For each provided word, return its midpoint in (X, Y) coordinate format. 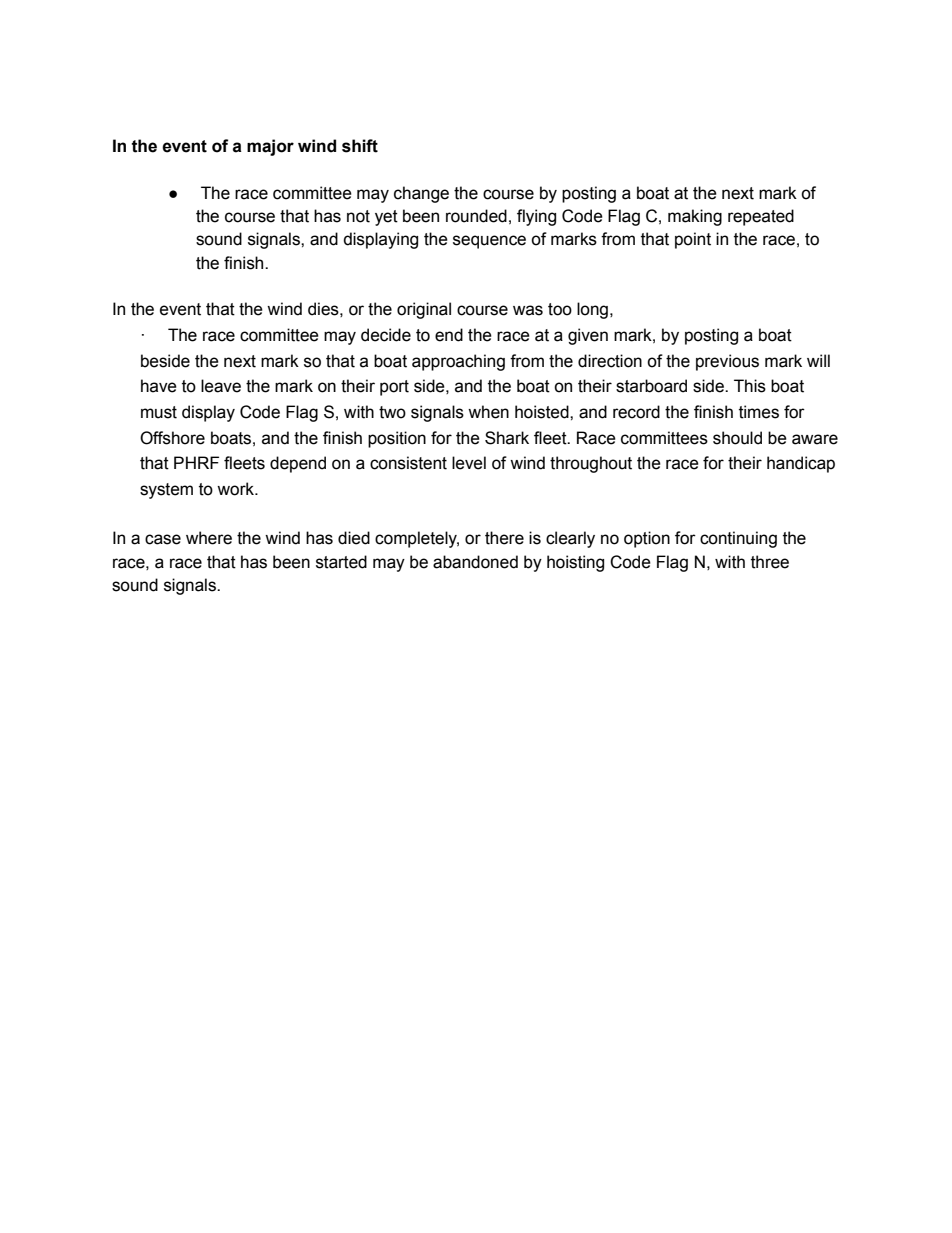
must (159, 412)
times (759, 412)
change (421, 194)
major (270, 147)
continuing (738, 539)
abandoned (475, 562)
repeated (761, 217)
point (693, 240)
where (209, 538)
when (488, 412)
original (424, 310)
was (528, 310)
